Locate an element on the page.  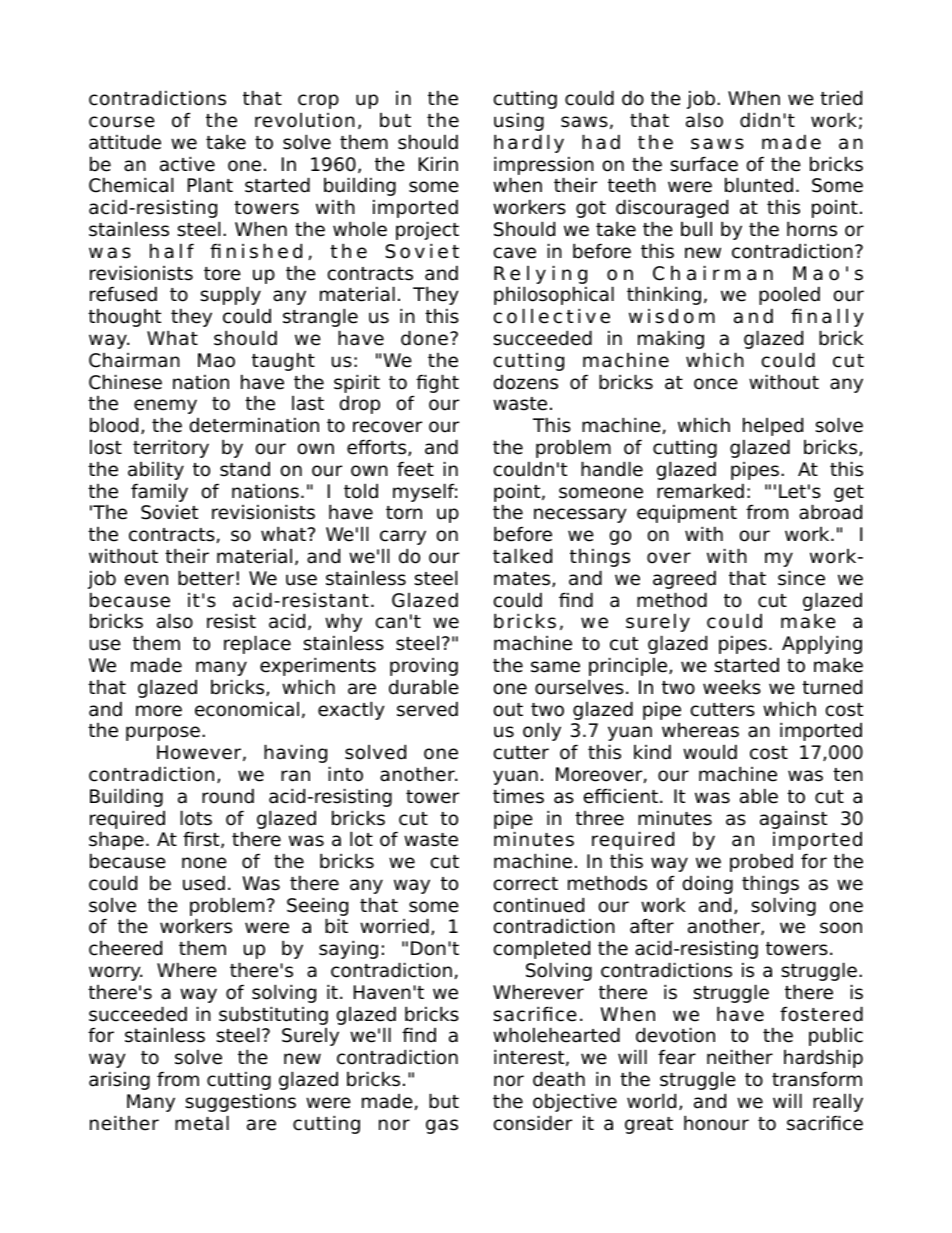
talked is located at coordinates (522, 556).
